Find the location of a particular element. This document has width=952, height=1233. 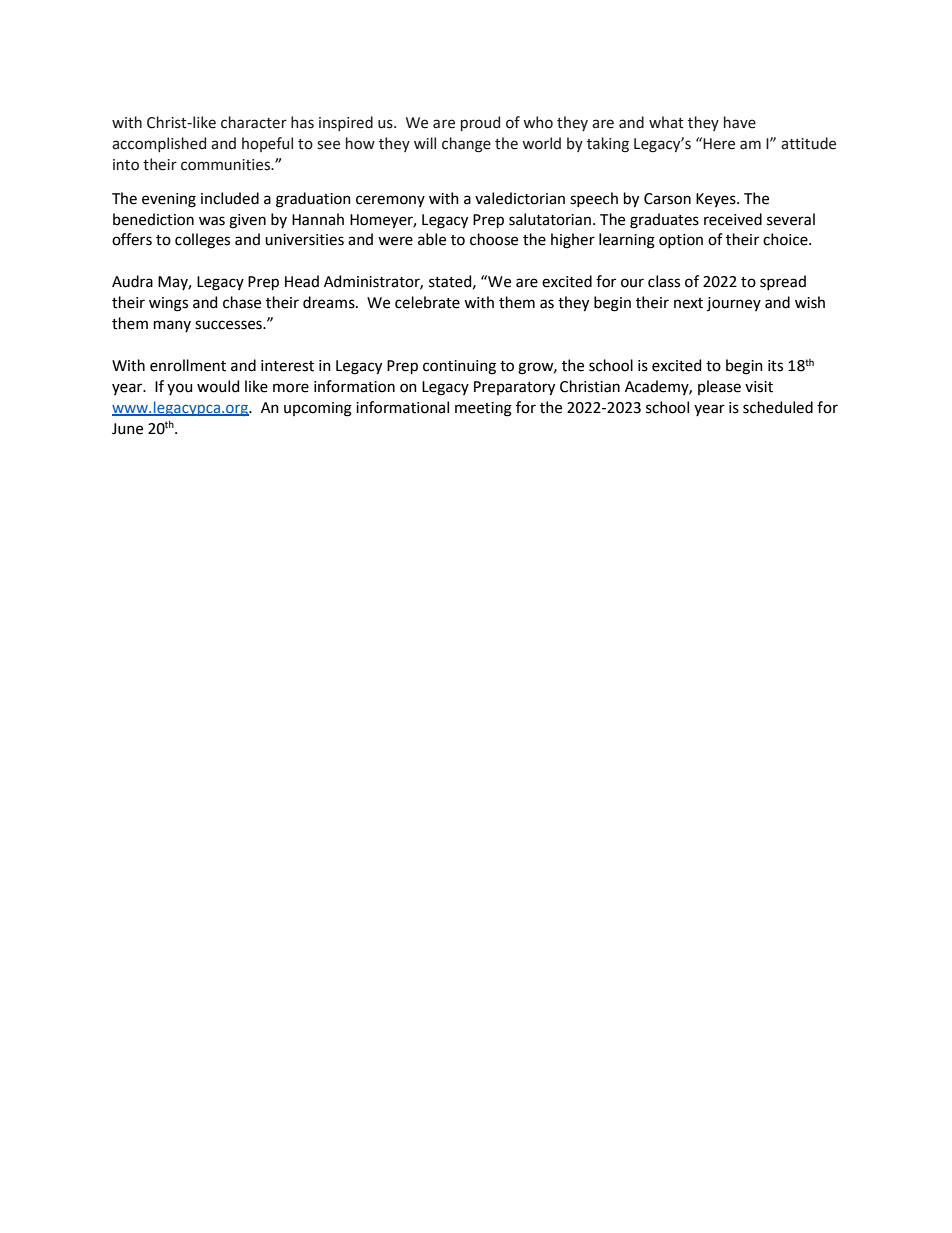

have is located at coordinates (740, 122).
